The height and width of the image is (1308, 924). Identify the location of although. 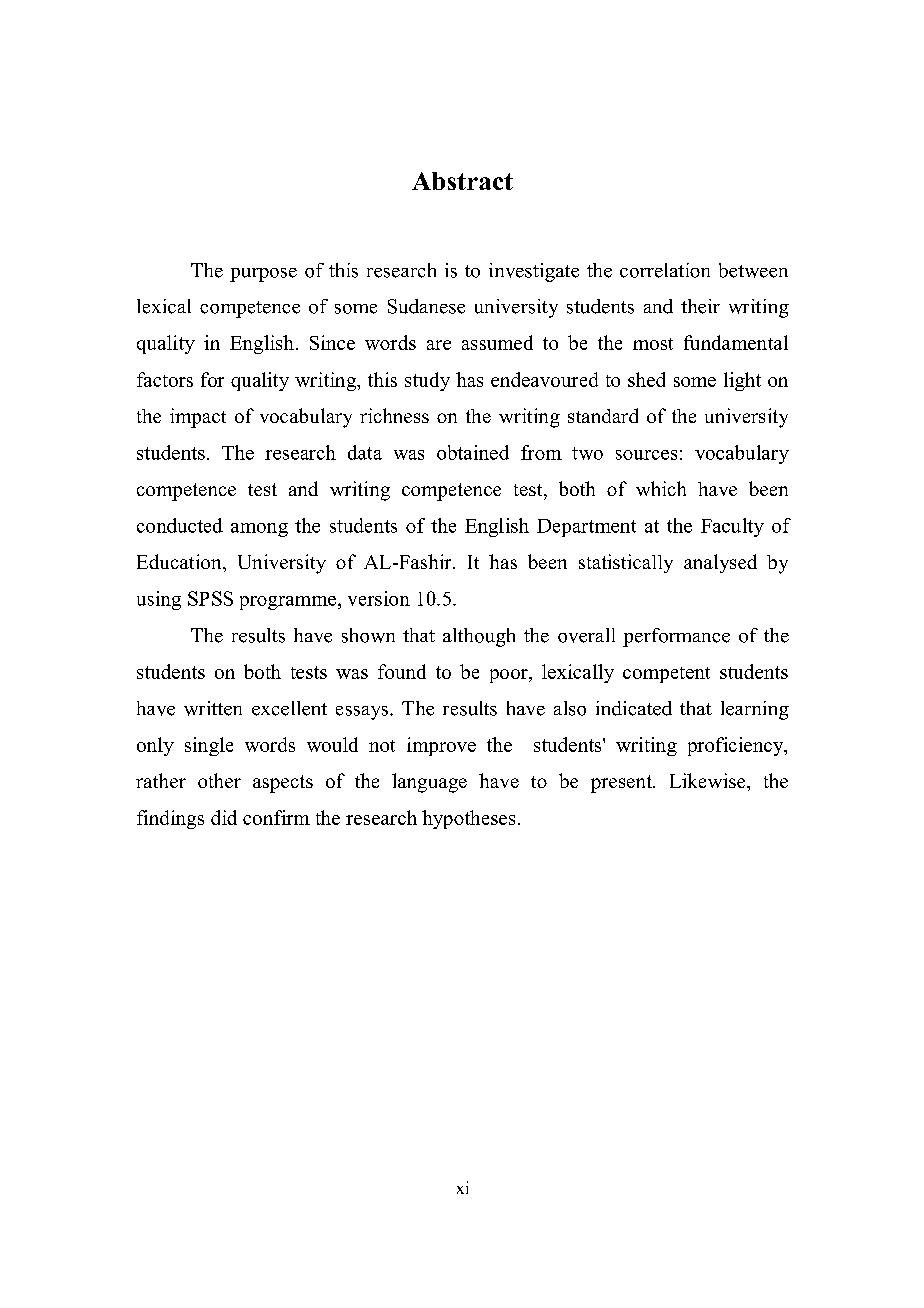
(479, 637).
